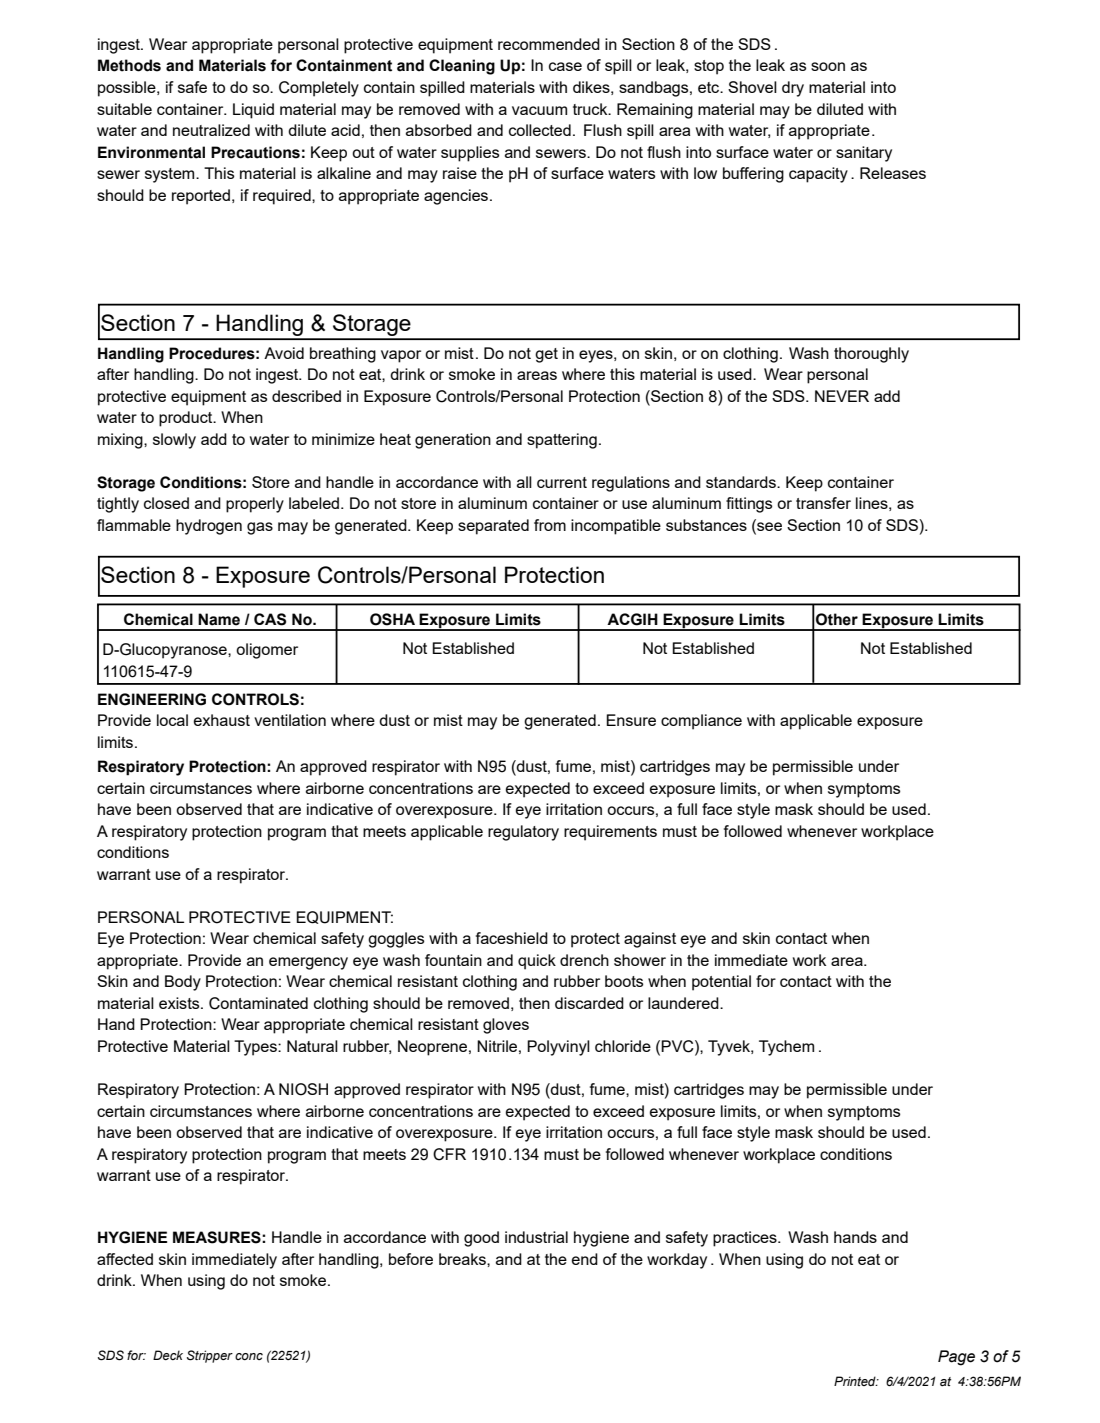 The width and height of the page is (1100, 1423). What do you see at coordinates (828, 66) in the page?
I see `soon` at bounding box center [828, 66].
